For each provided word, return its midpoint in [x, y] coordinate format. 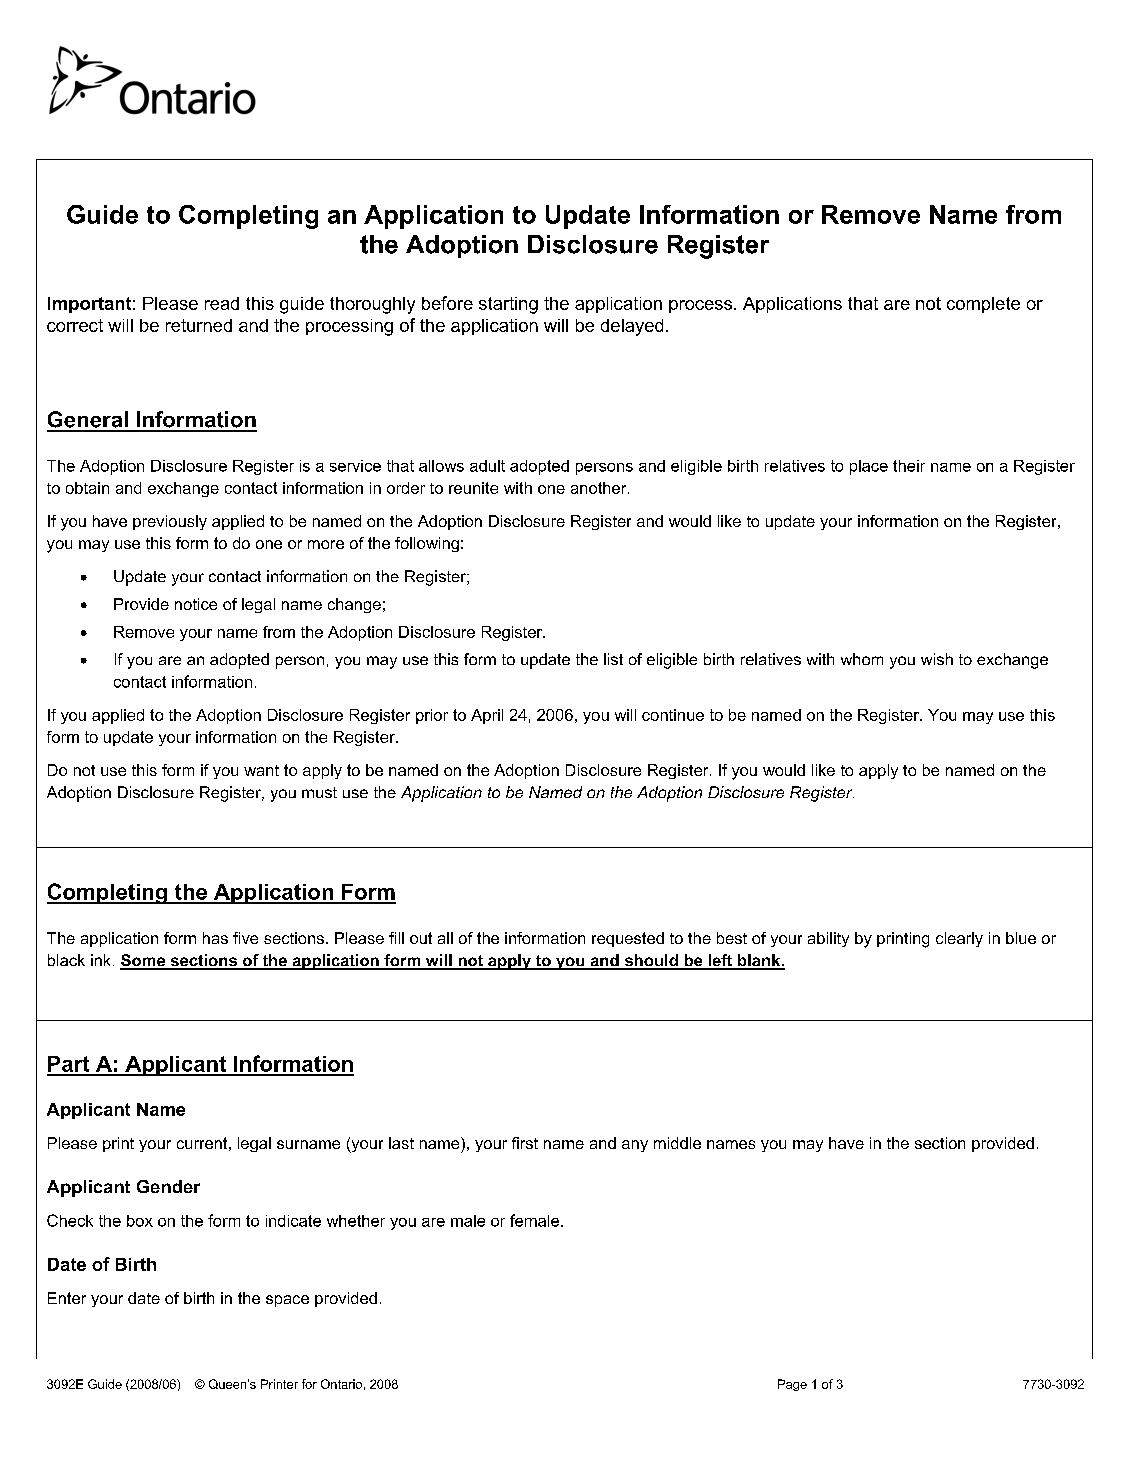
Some [143, 961]
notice [196, 604]
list [613, 659]
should [651, 961]
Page [792, 1385]
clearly [959, 939]
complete [983, 305]
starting [508, 305]
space [287, 1301]
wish [937, 659]
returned [199, 325]
